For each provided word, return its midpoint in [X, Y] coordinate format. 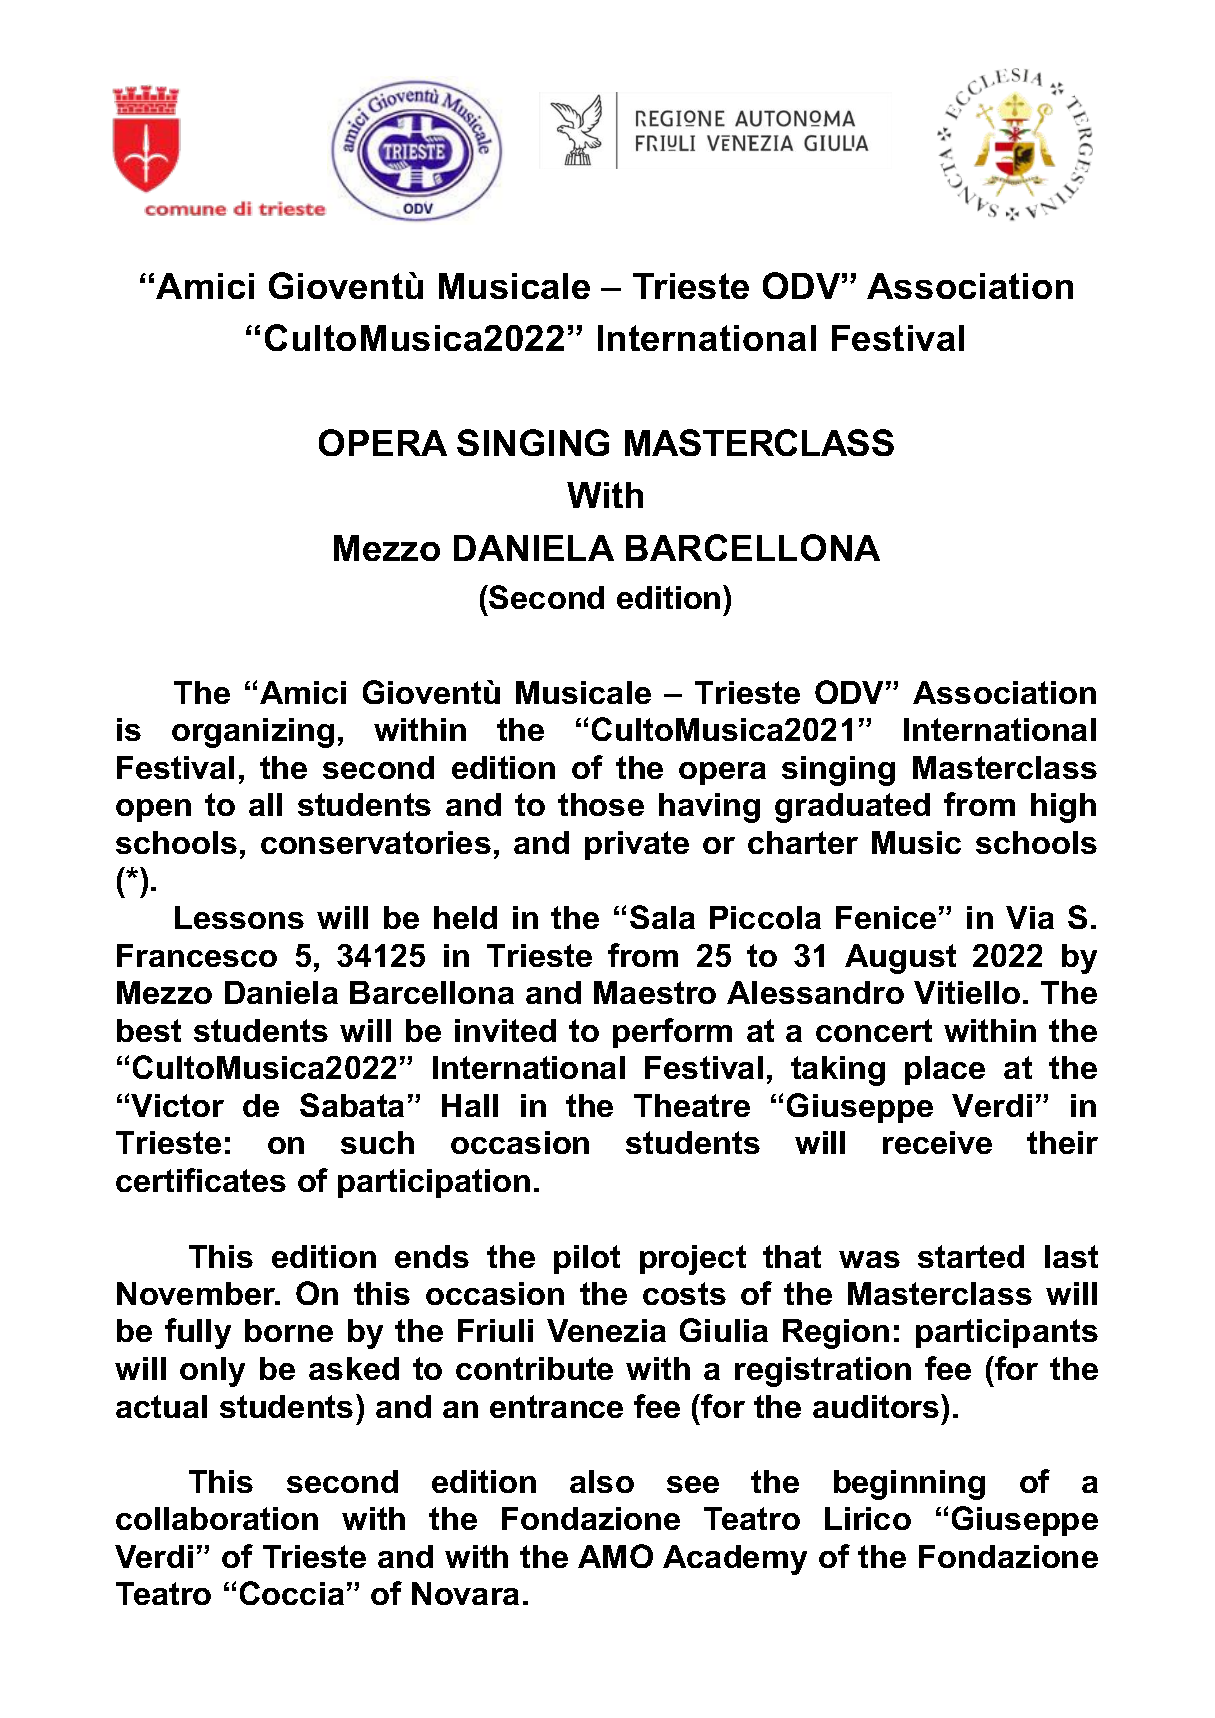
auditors [877, 1406]
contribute [534, 1368]
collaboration [217, 1518]
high [1063, 808]
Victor [177, 1105]
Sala [662, 917]
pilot [587, 1259]
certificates [201, 1180]
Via [1030, 917]
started [971, 1256]
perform [672, 1033]
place [945, 1070]
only [212, 1372]
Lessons [239, 917]
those [601, 804]
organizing [253, 733]
